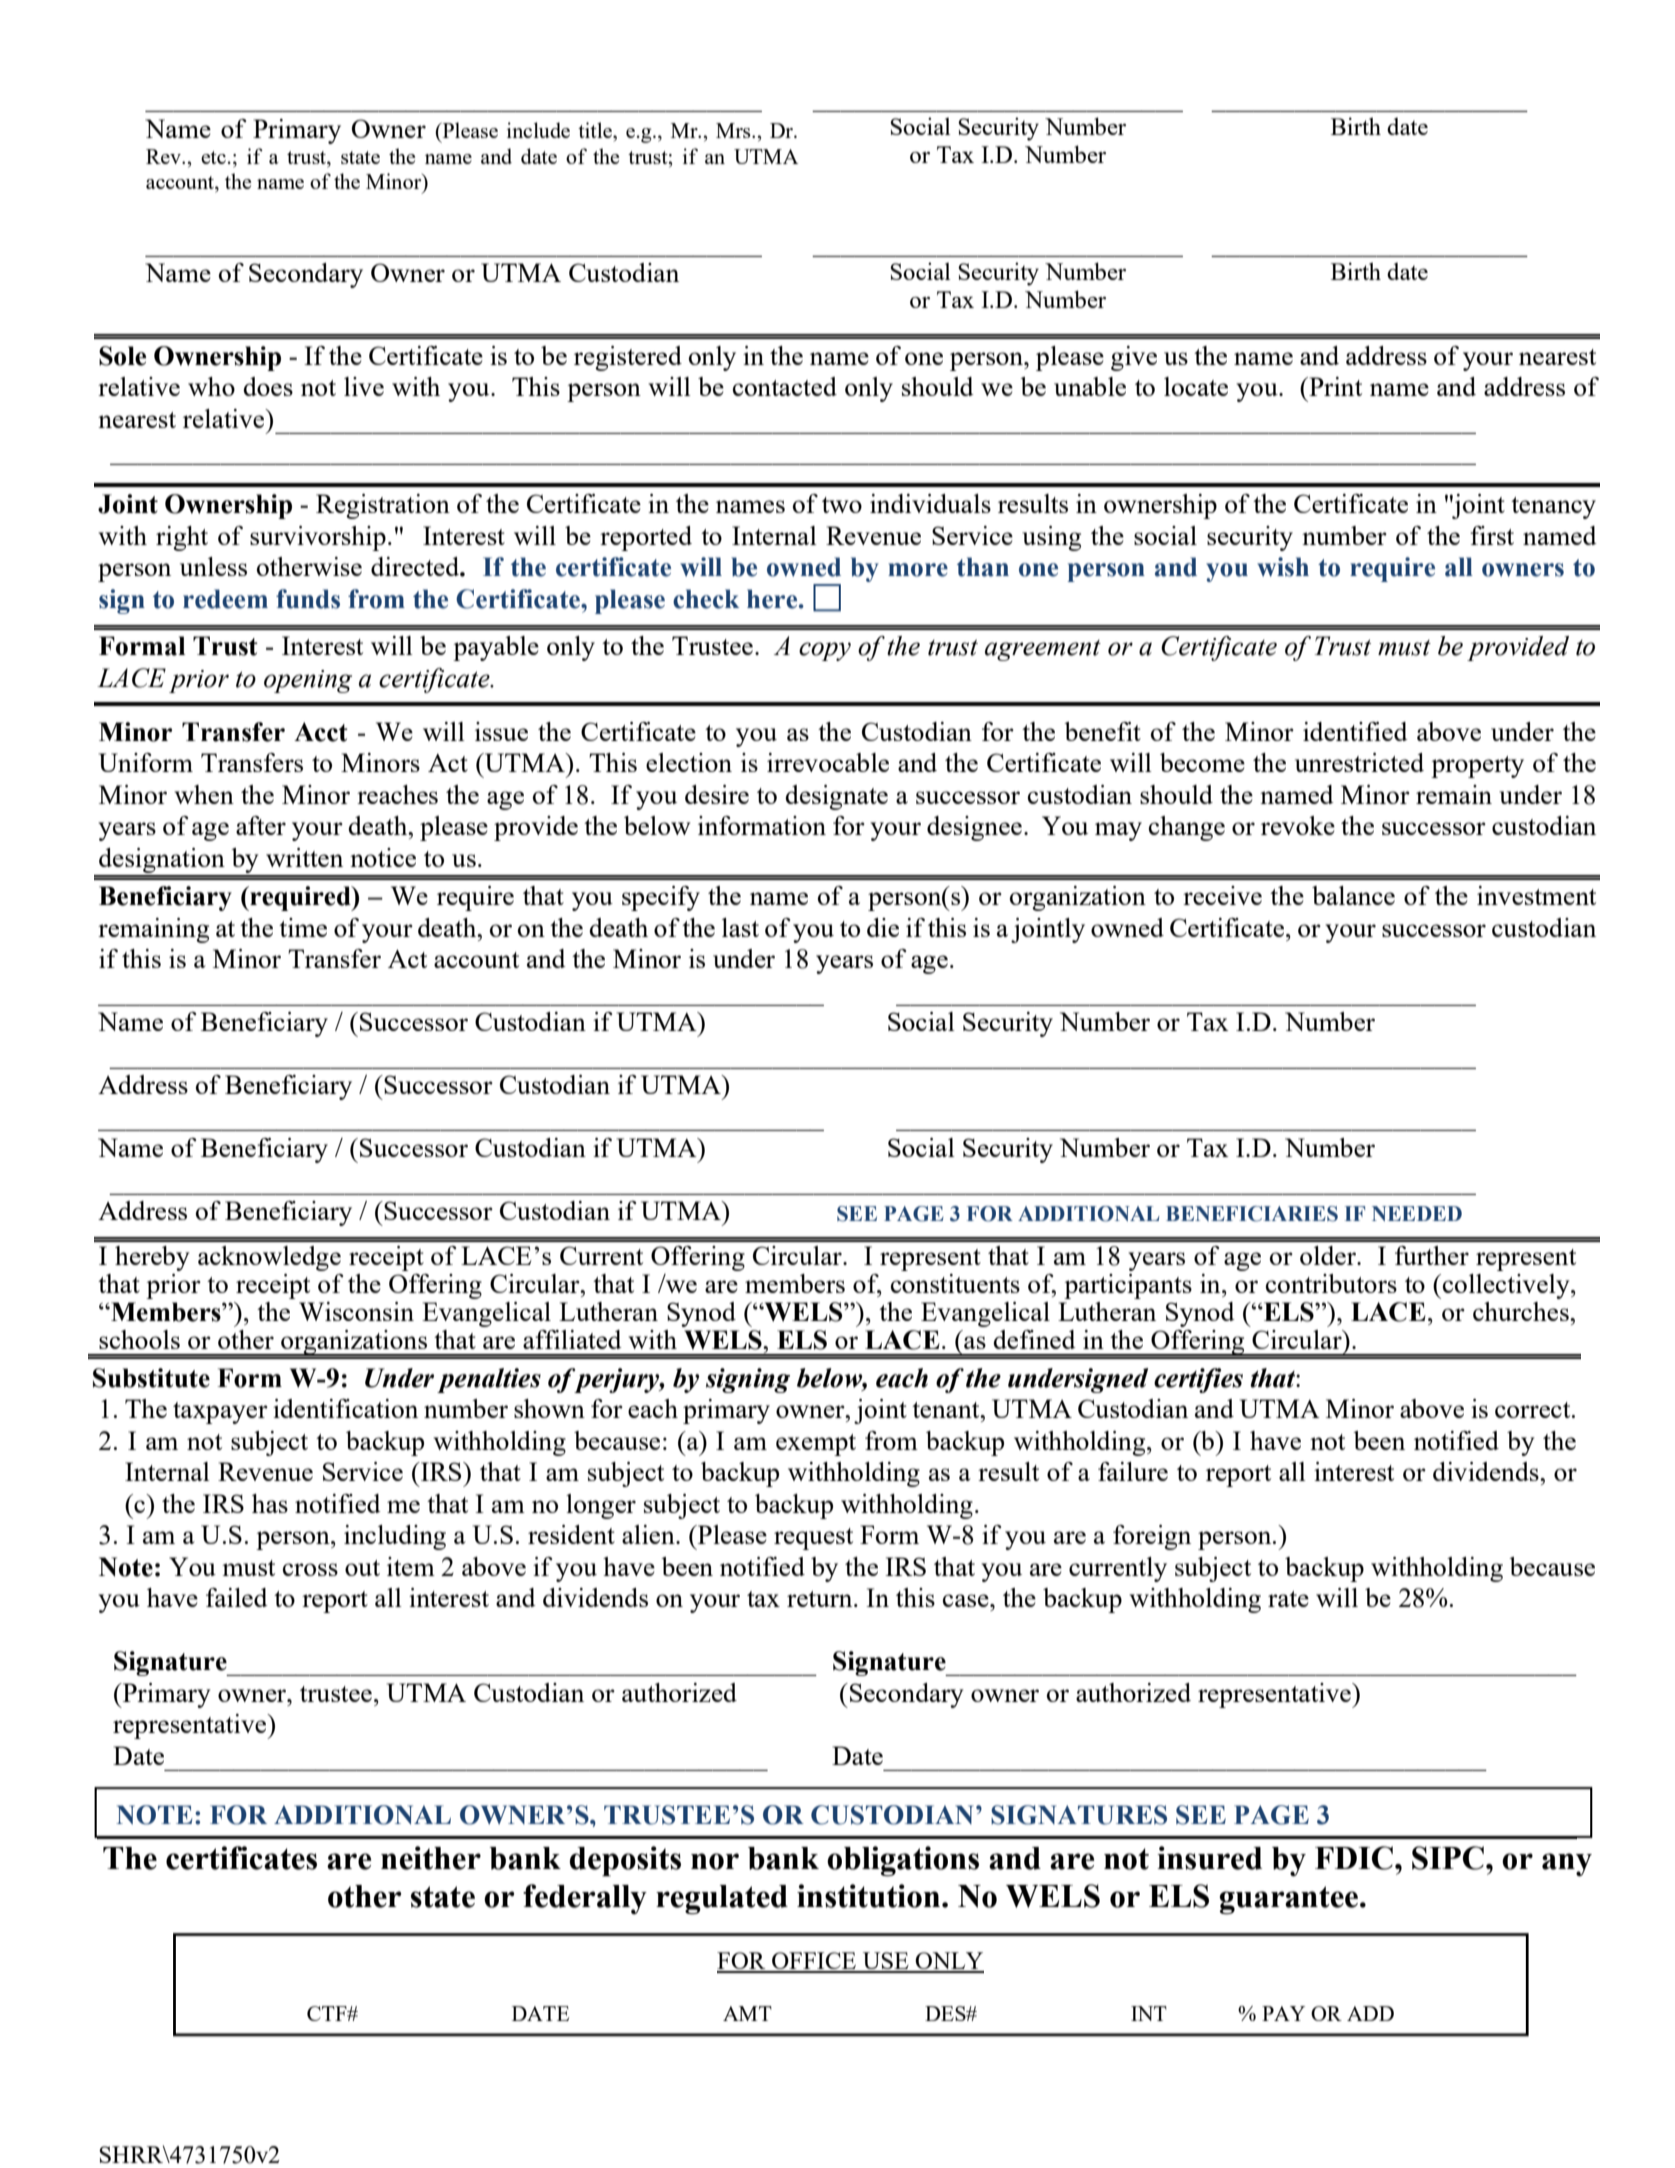 This screenshot has height=2168, width=1675. What do you see at coordinates (883, 927) in the screenshot?
I see `die` at bounding box center [883, 927].
